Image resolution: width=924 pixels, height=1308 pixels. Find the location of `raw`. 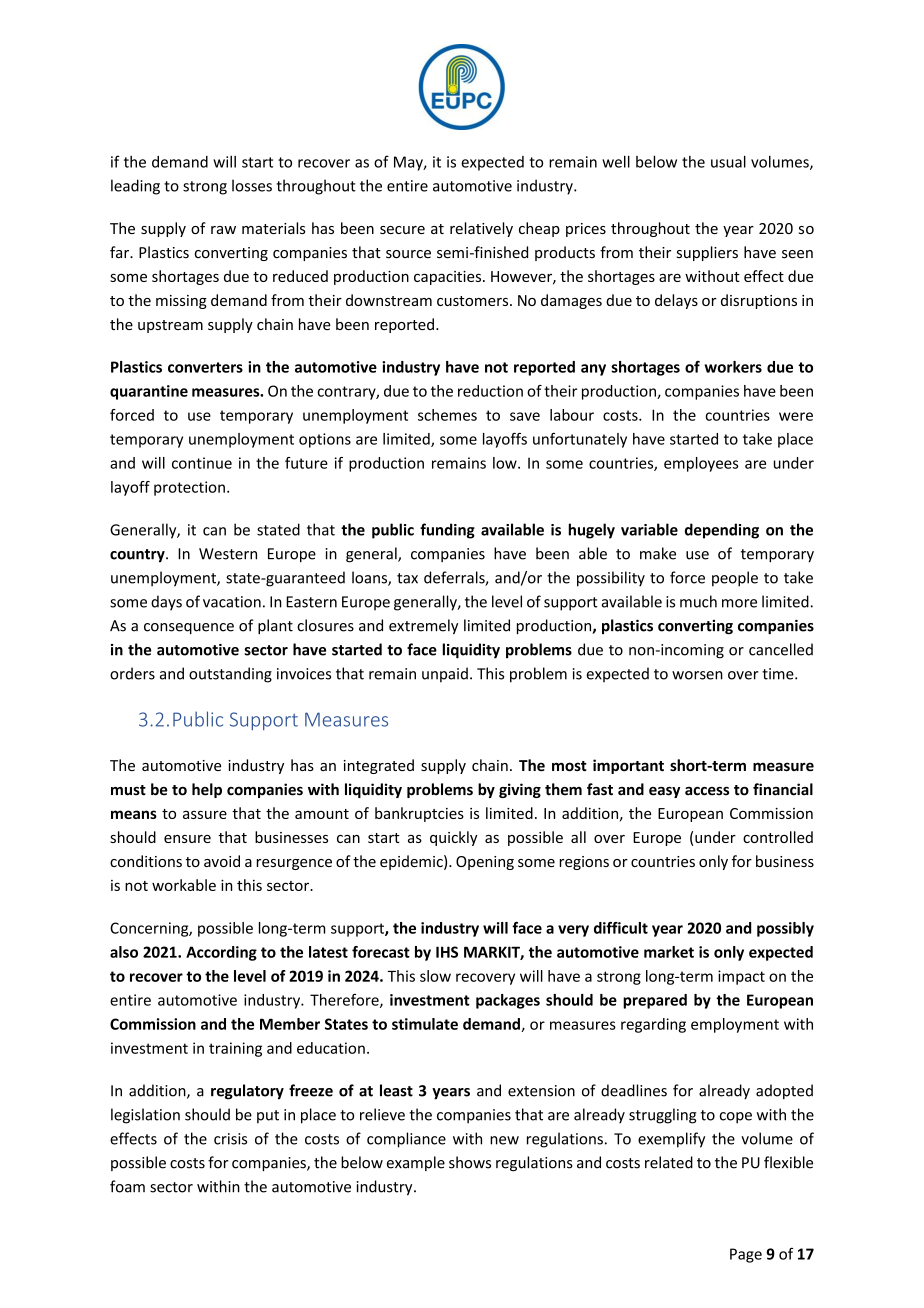

raw is located at coordinates (223, 230).
